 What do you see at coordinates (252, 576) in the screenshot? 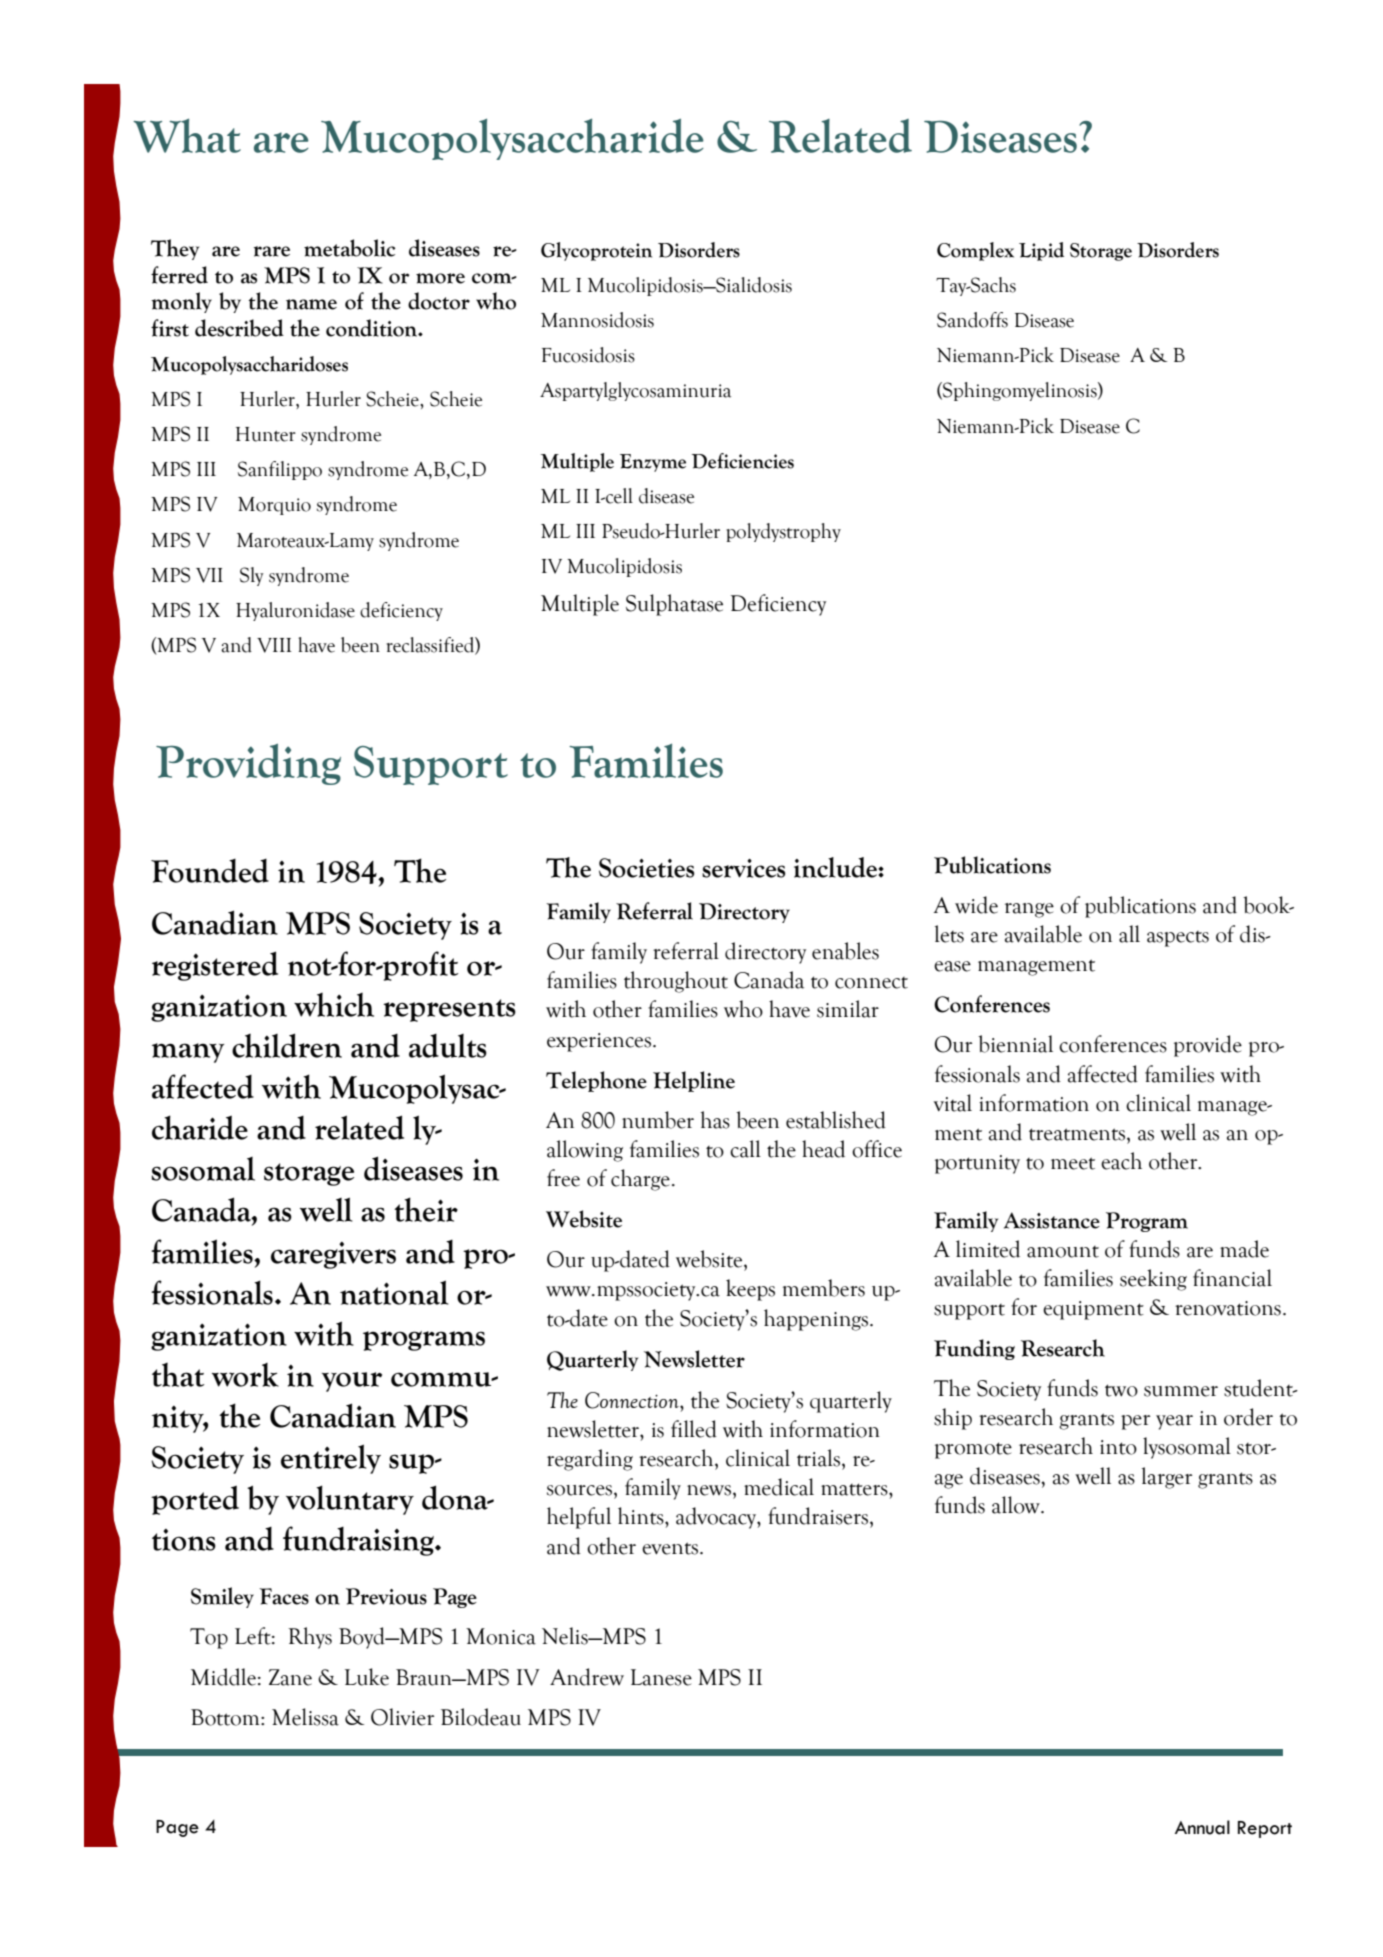
I see `Sly` at bounding box center [252, 576].
